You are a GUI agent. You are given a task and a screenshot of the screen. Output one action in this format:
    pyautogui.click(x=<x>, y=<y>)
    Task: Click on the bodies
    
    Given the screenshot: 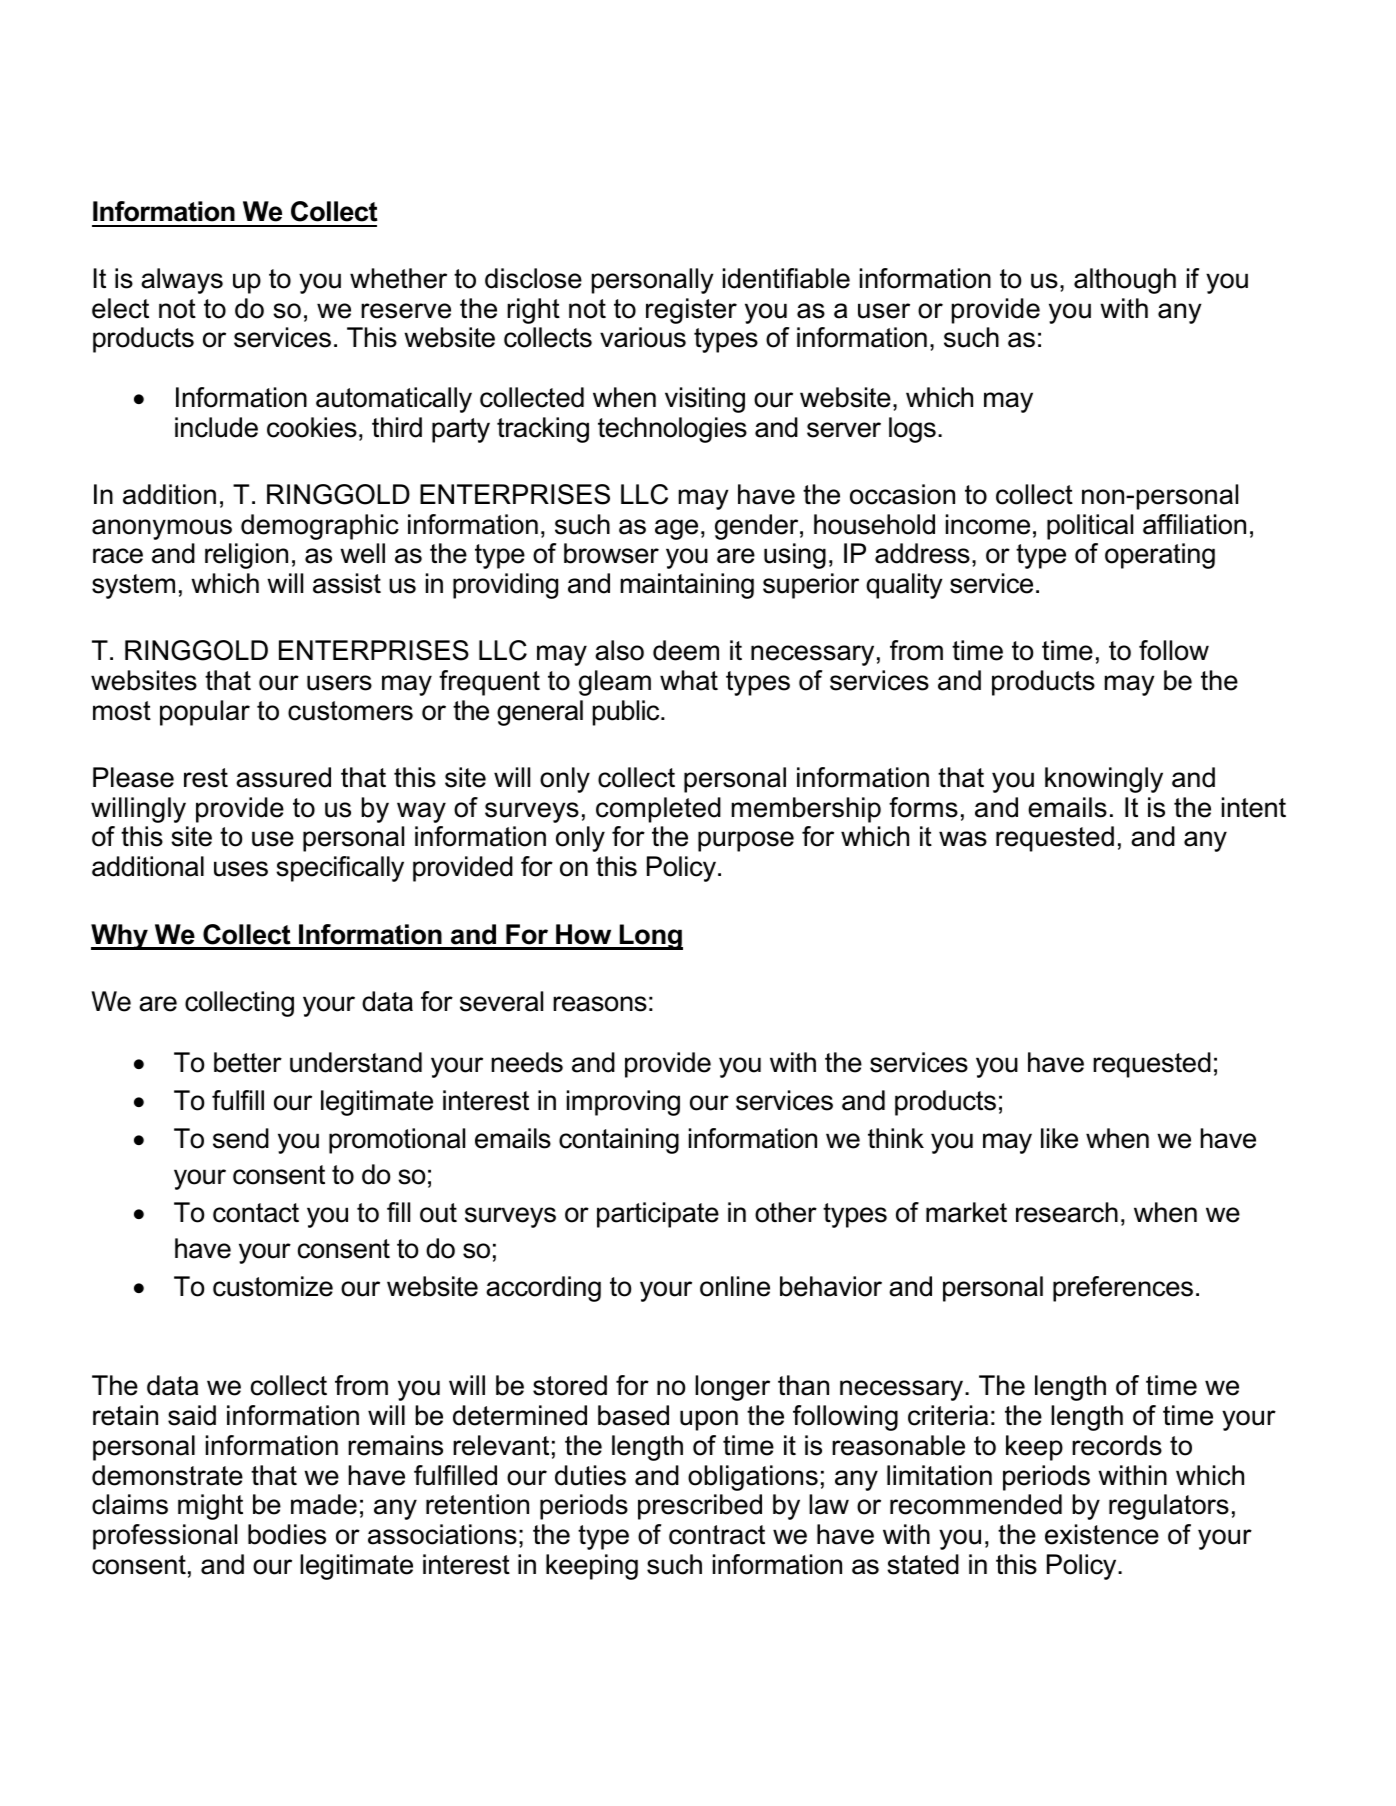 What is the action you would take?
    pyautogui.click(x=287, y=1534)
